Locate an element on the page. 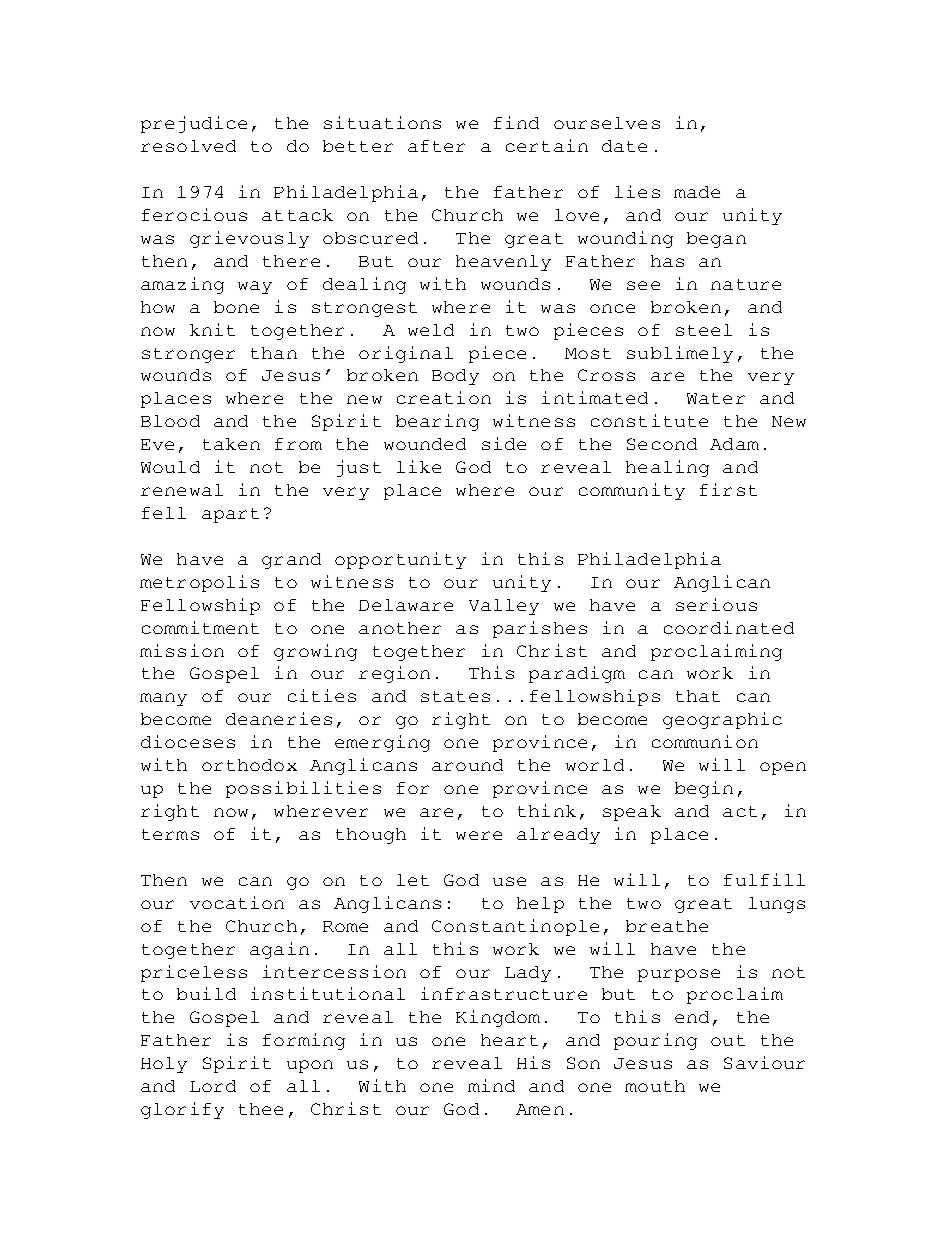 Image resolution: width=952 pixels, height=1233 pixels. breathe is located at coordinates (667, 926).
